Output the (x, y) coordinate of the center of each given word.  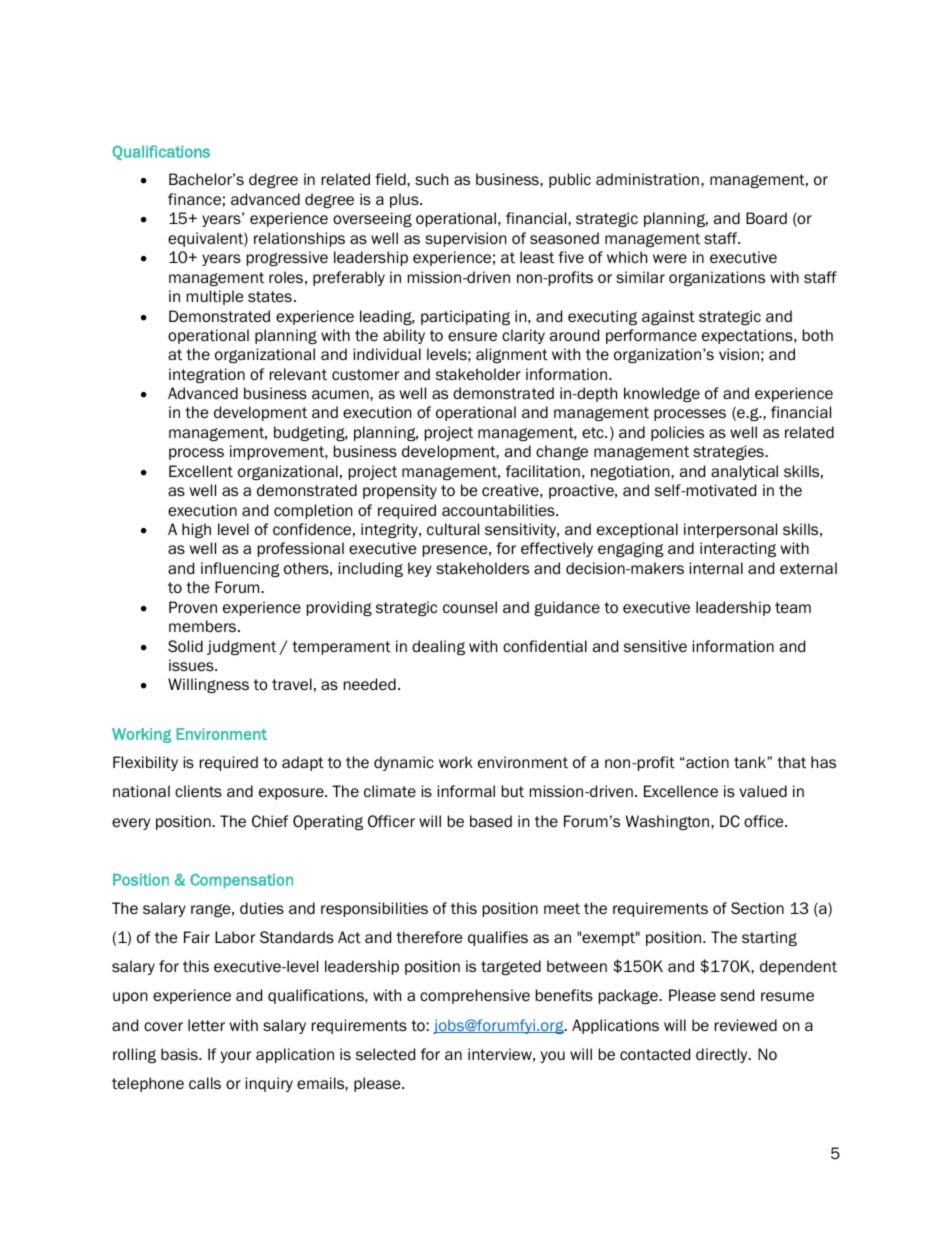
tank (751, 762)
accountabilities (499, 510)
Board (766, 218)
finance (194, 199)
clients (198, 791)
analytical (744, 472)
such (431, 179)
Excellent (201, 471)
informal (466, 791)
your (235, 1057)
